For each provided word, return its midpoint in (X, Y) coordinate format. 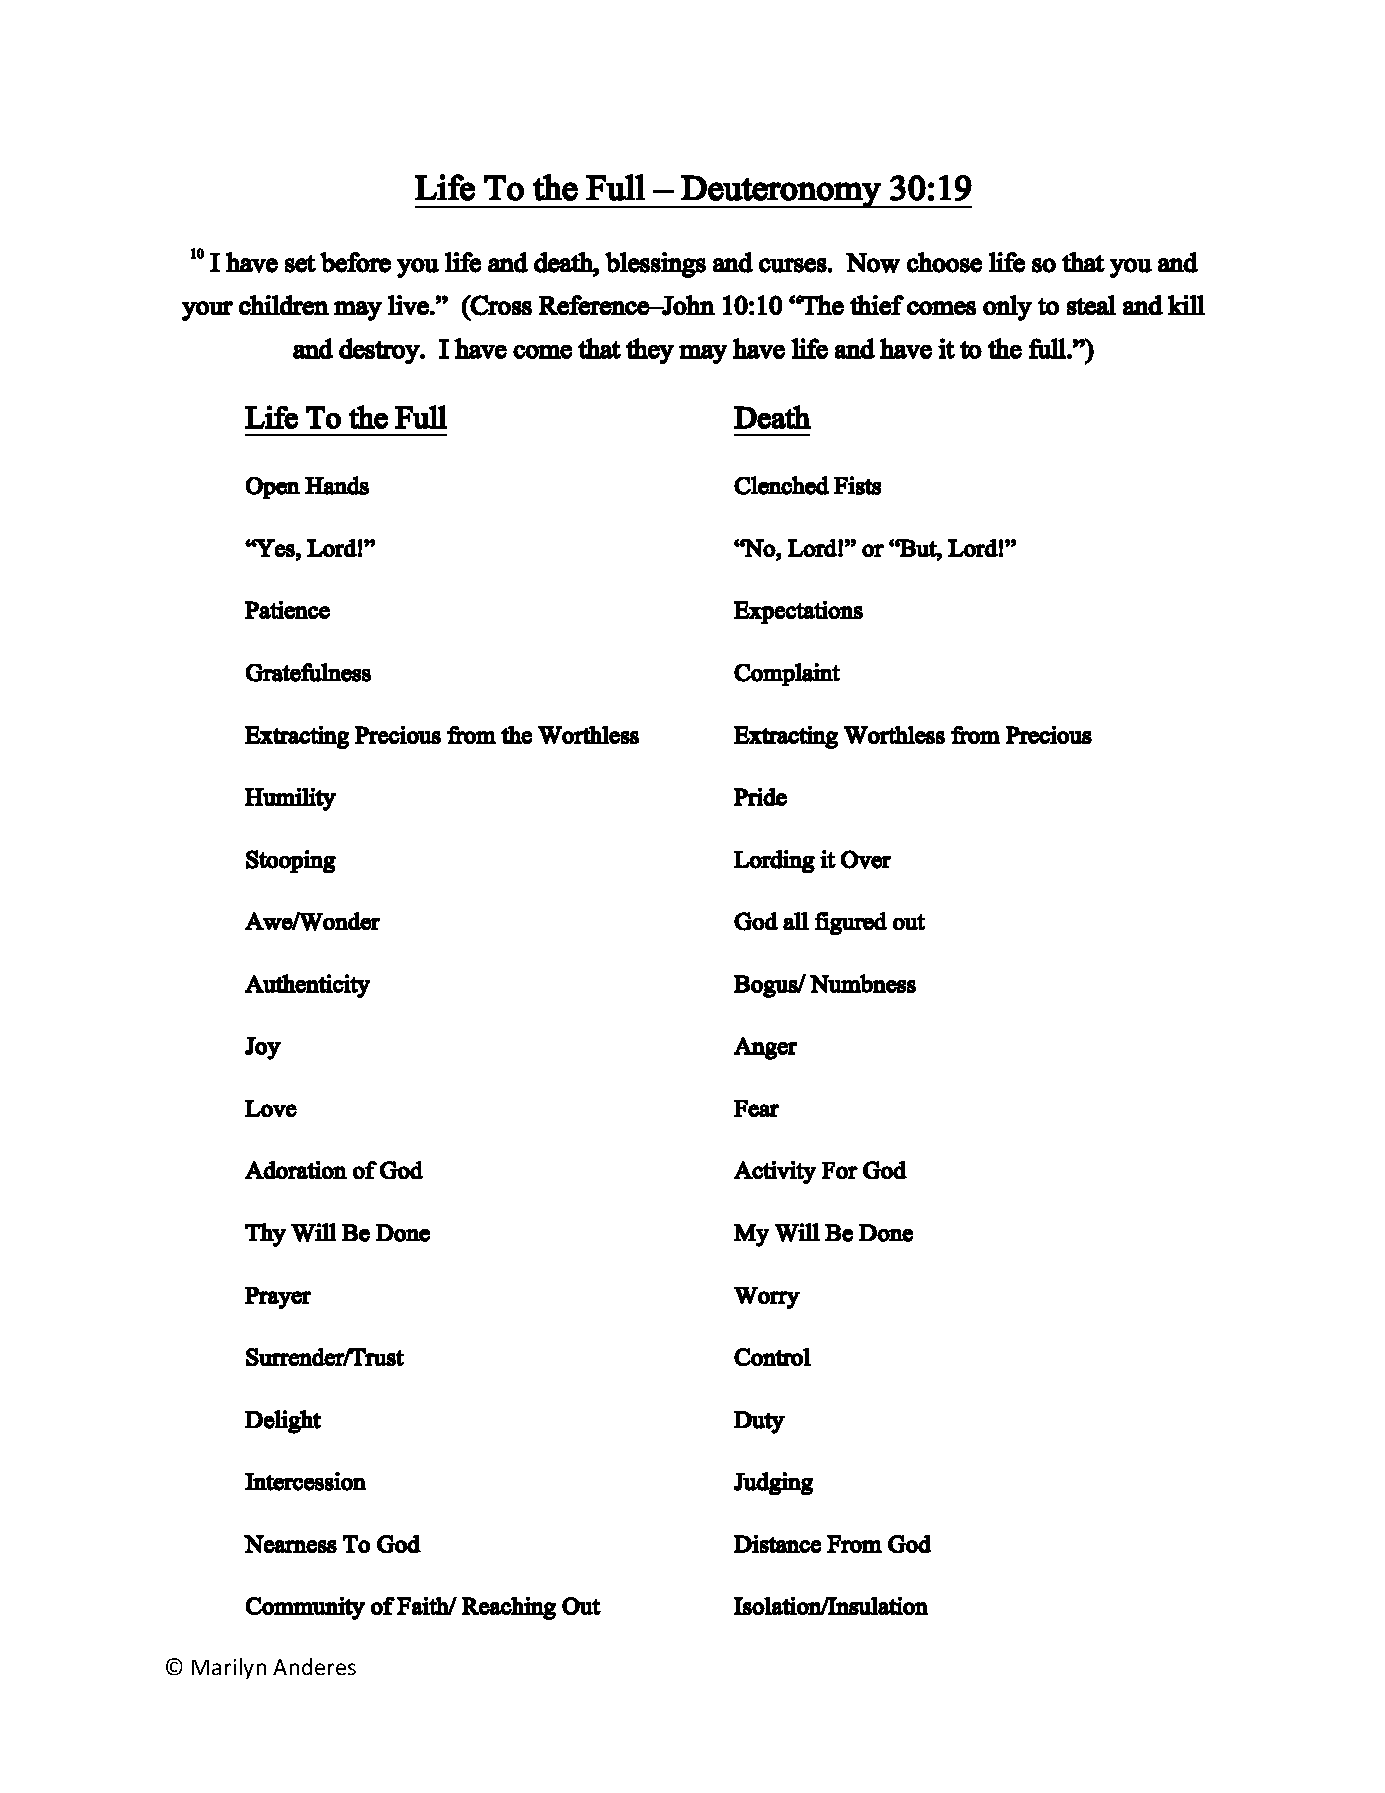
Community (305, 1608)
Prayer (278, 1298)
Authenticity (307, 986)
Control (772, 1357)
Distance (777, 1544)
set (300, 264)
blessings (655, 265)
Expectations (798, 612)
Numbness (863, 983)
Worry (767, 1298)
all (796, 921)
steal (1091, 305)
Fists (857, 485)
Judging (773, 1483)
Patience (287, 610)
